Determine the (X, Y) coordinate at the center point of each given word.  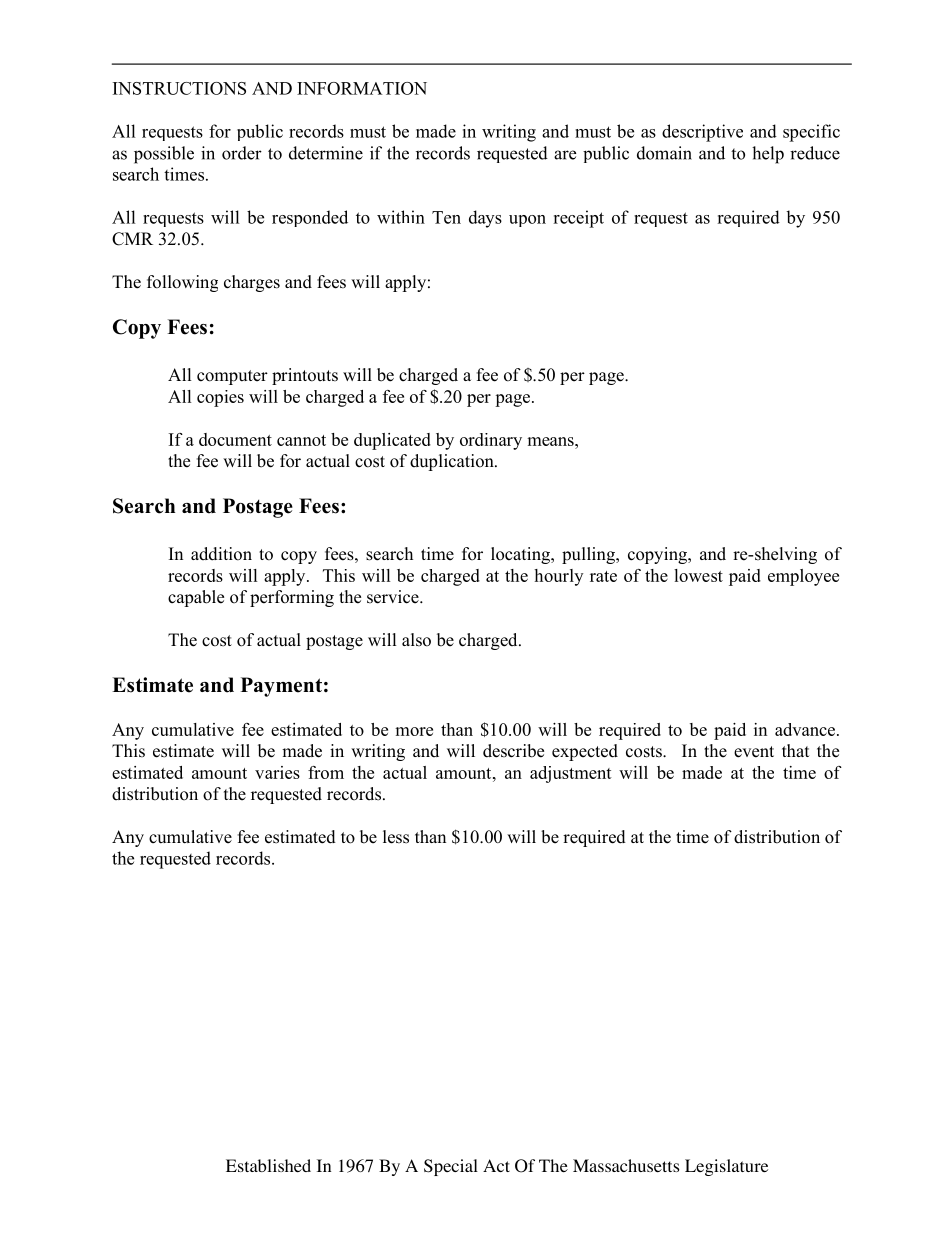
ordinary (491, 441)
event (754, 752)
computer (232, 377)
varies (277, 772)
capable (196, 598)
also (416, 640)
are (565, 155)
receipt (578, 219)
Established (268, 1165)
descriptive (702, 133)
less (396, 837)
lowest (698, 575)
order (242, 153)
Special (451, 1167)
